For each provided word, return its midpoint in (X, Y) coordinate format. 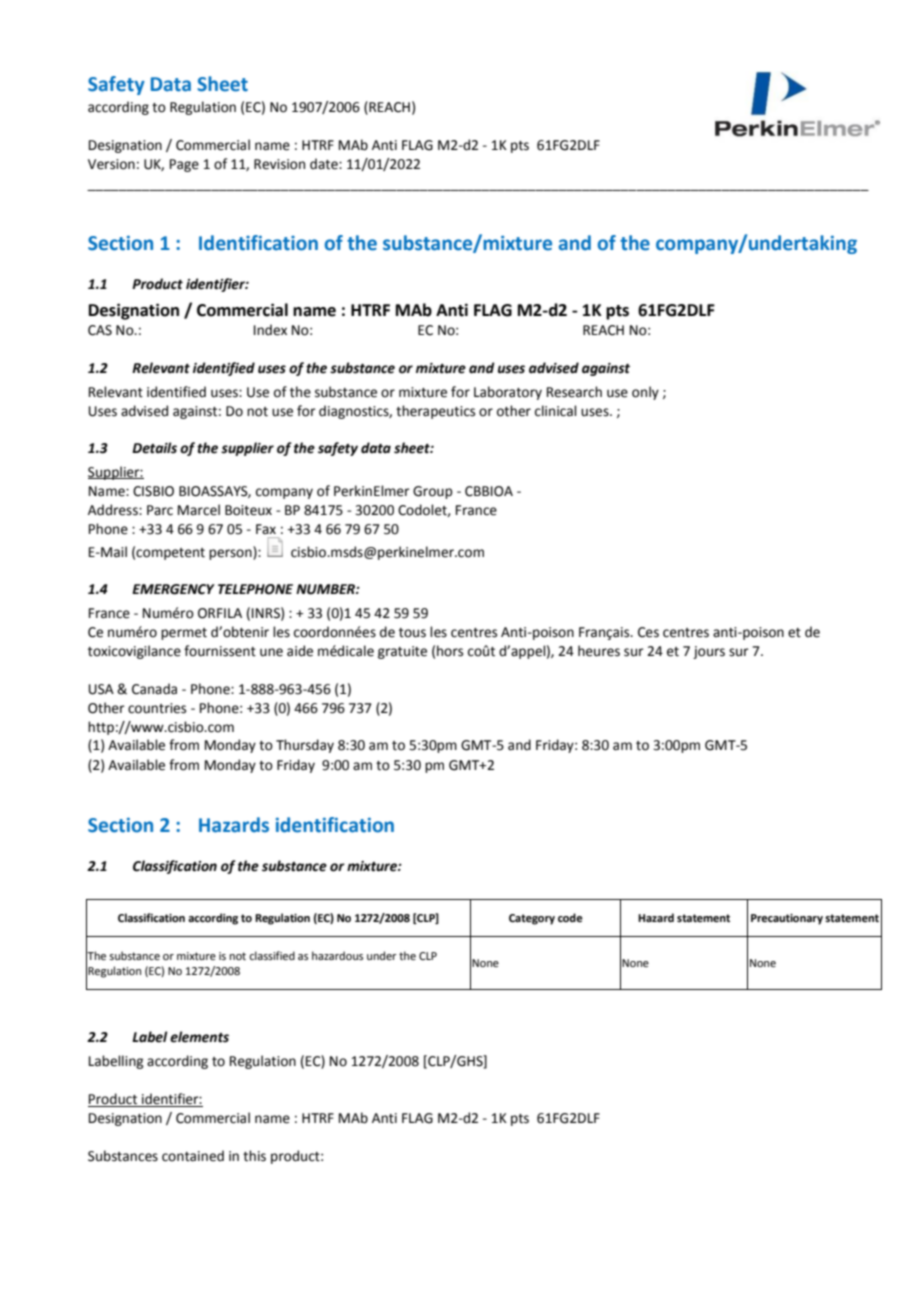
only (645, 393)
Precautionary (787, 919)
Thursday (305, 746)
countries (157, 708)
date (325, 164)
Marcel (199, 510)
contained (193, 1156)
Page (184, 165)
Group (432, 492)
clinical (556, 411)
